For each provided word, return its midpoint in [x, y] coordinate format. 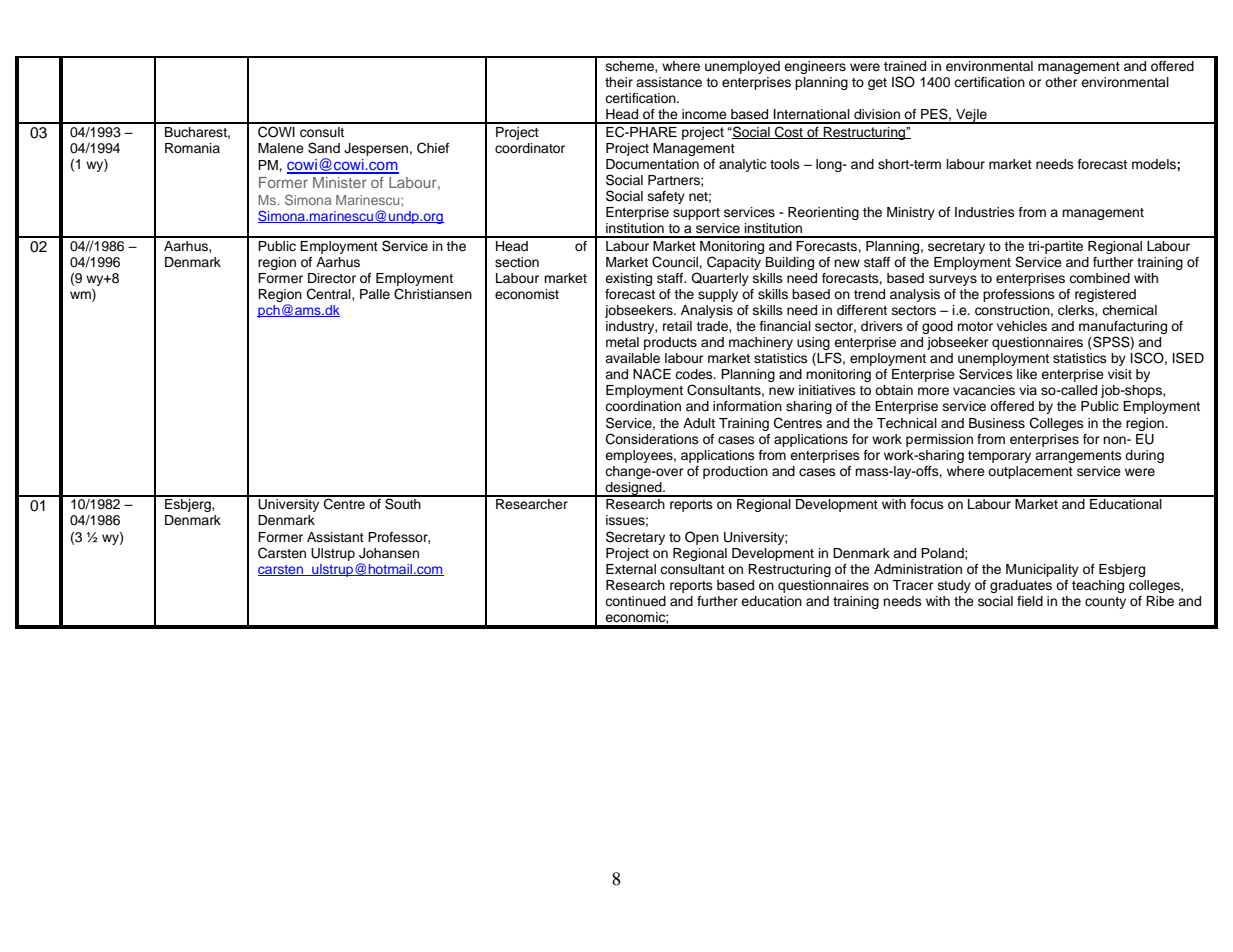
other [1061, 82]
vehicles [1022, 326]
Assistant [335, 537]
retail [677, 326]
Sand [324, 148]
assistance [669, 82]
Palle [375, 294]
